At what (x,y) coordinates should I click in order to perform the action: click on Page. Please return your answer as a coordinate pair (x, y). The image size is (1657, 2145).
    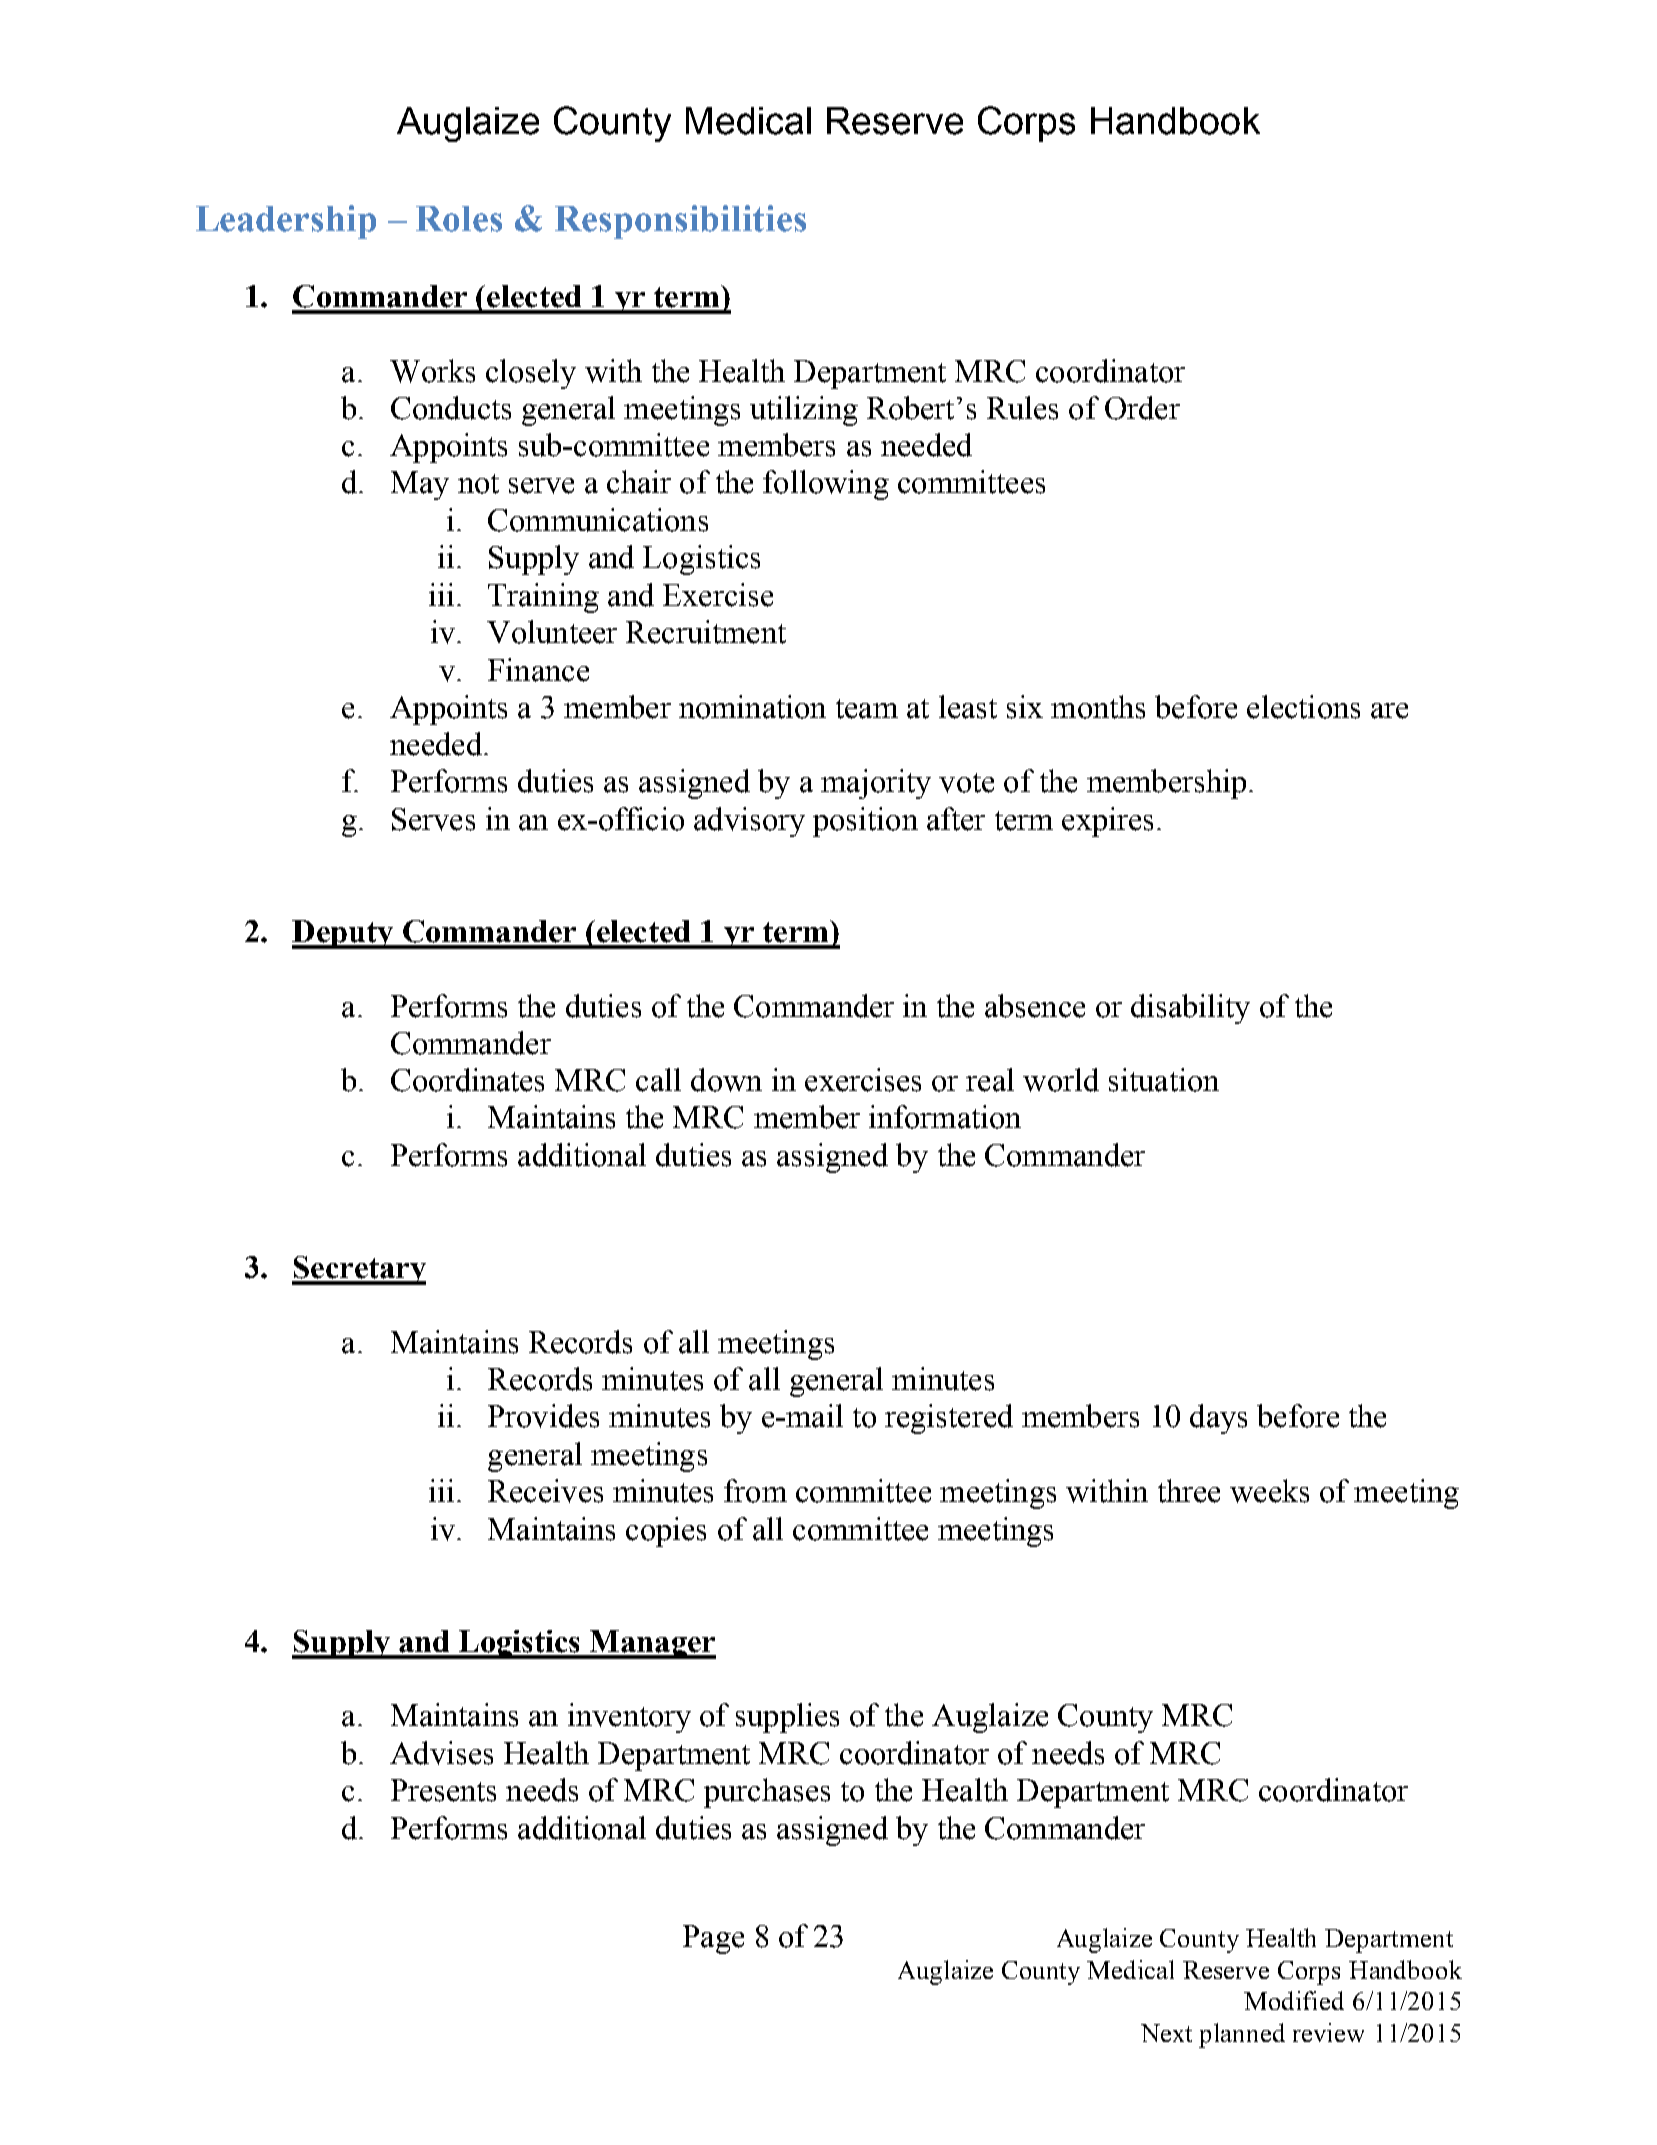
    Looking at the image, I should click on (713, 1939).
